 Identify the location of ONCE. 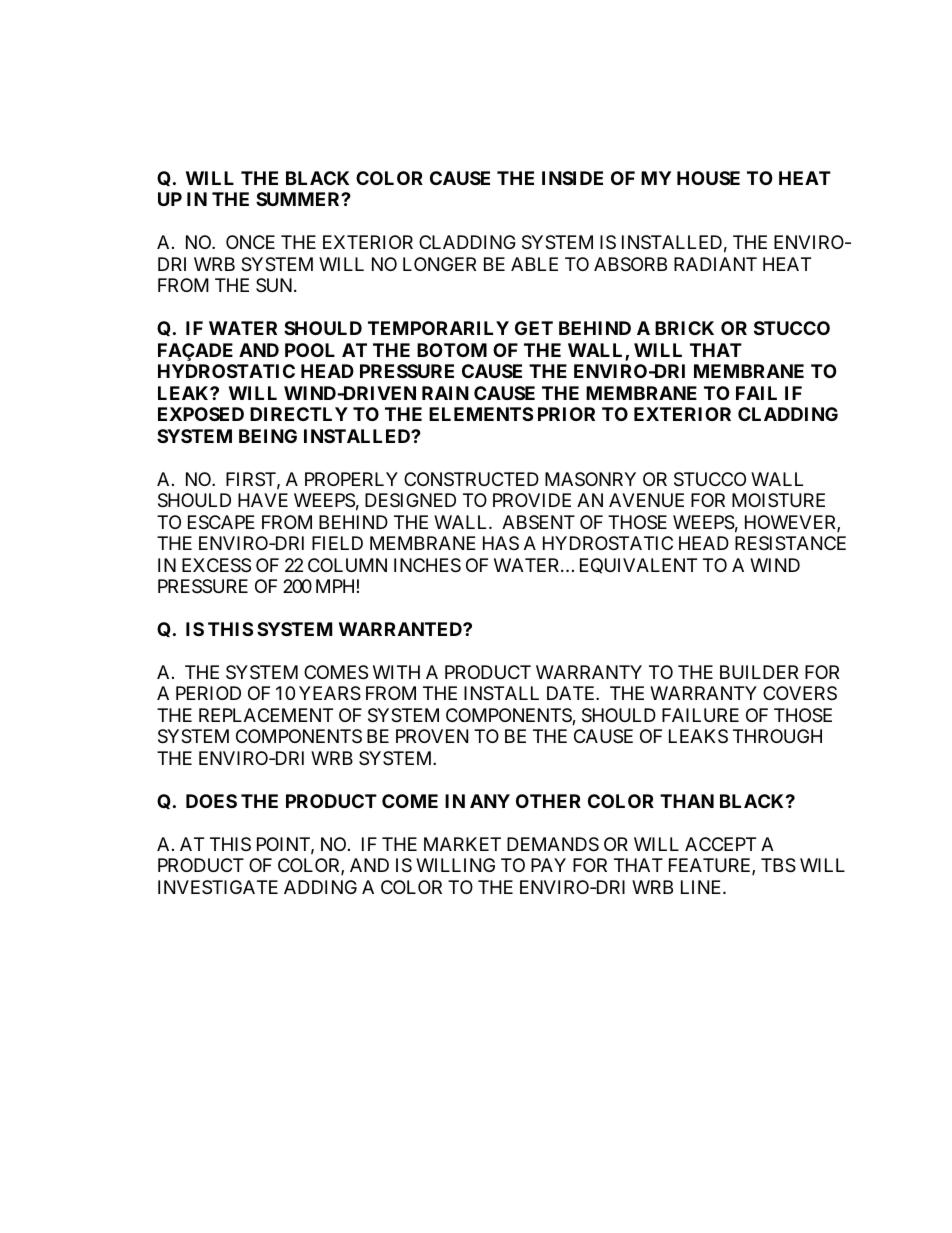
(250, 242).
